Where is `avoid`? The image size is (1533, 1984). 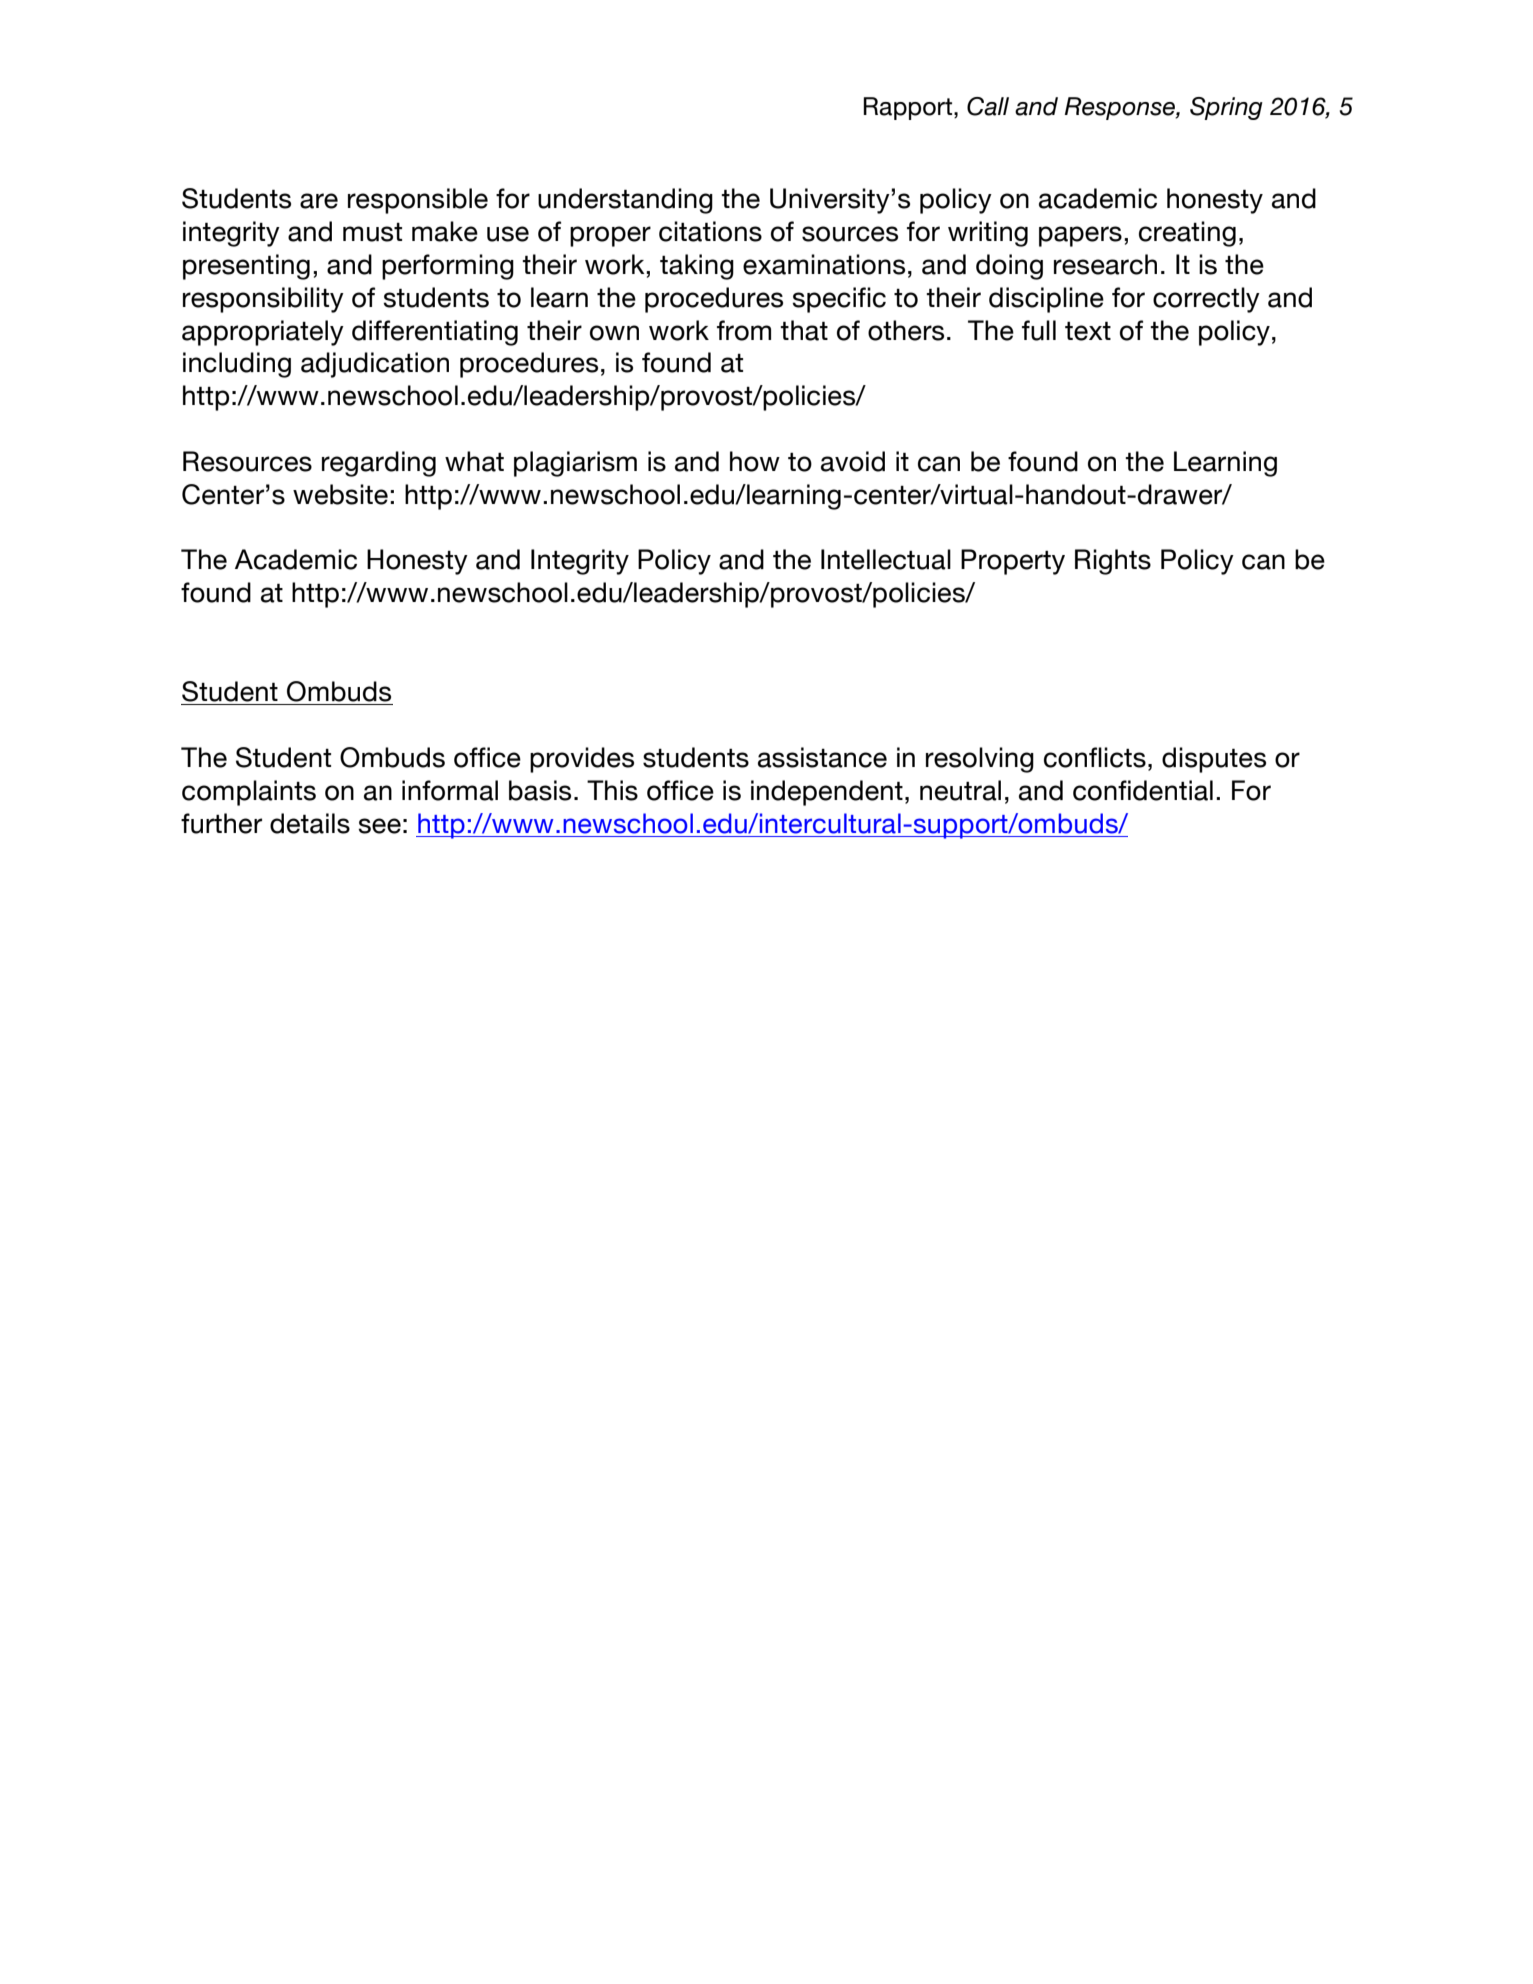
avoid is located at coordinates (853, 461).
